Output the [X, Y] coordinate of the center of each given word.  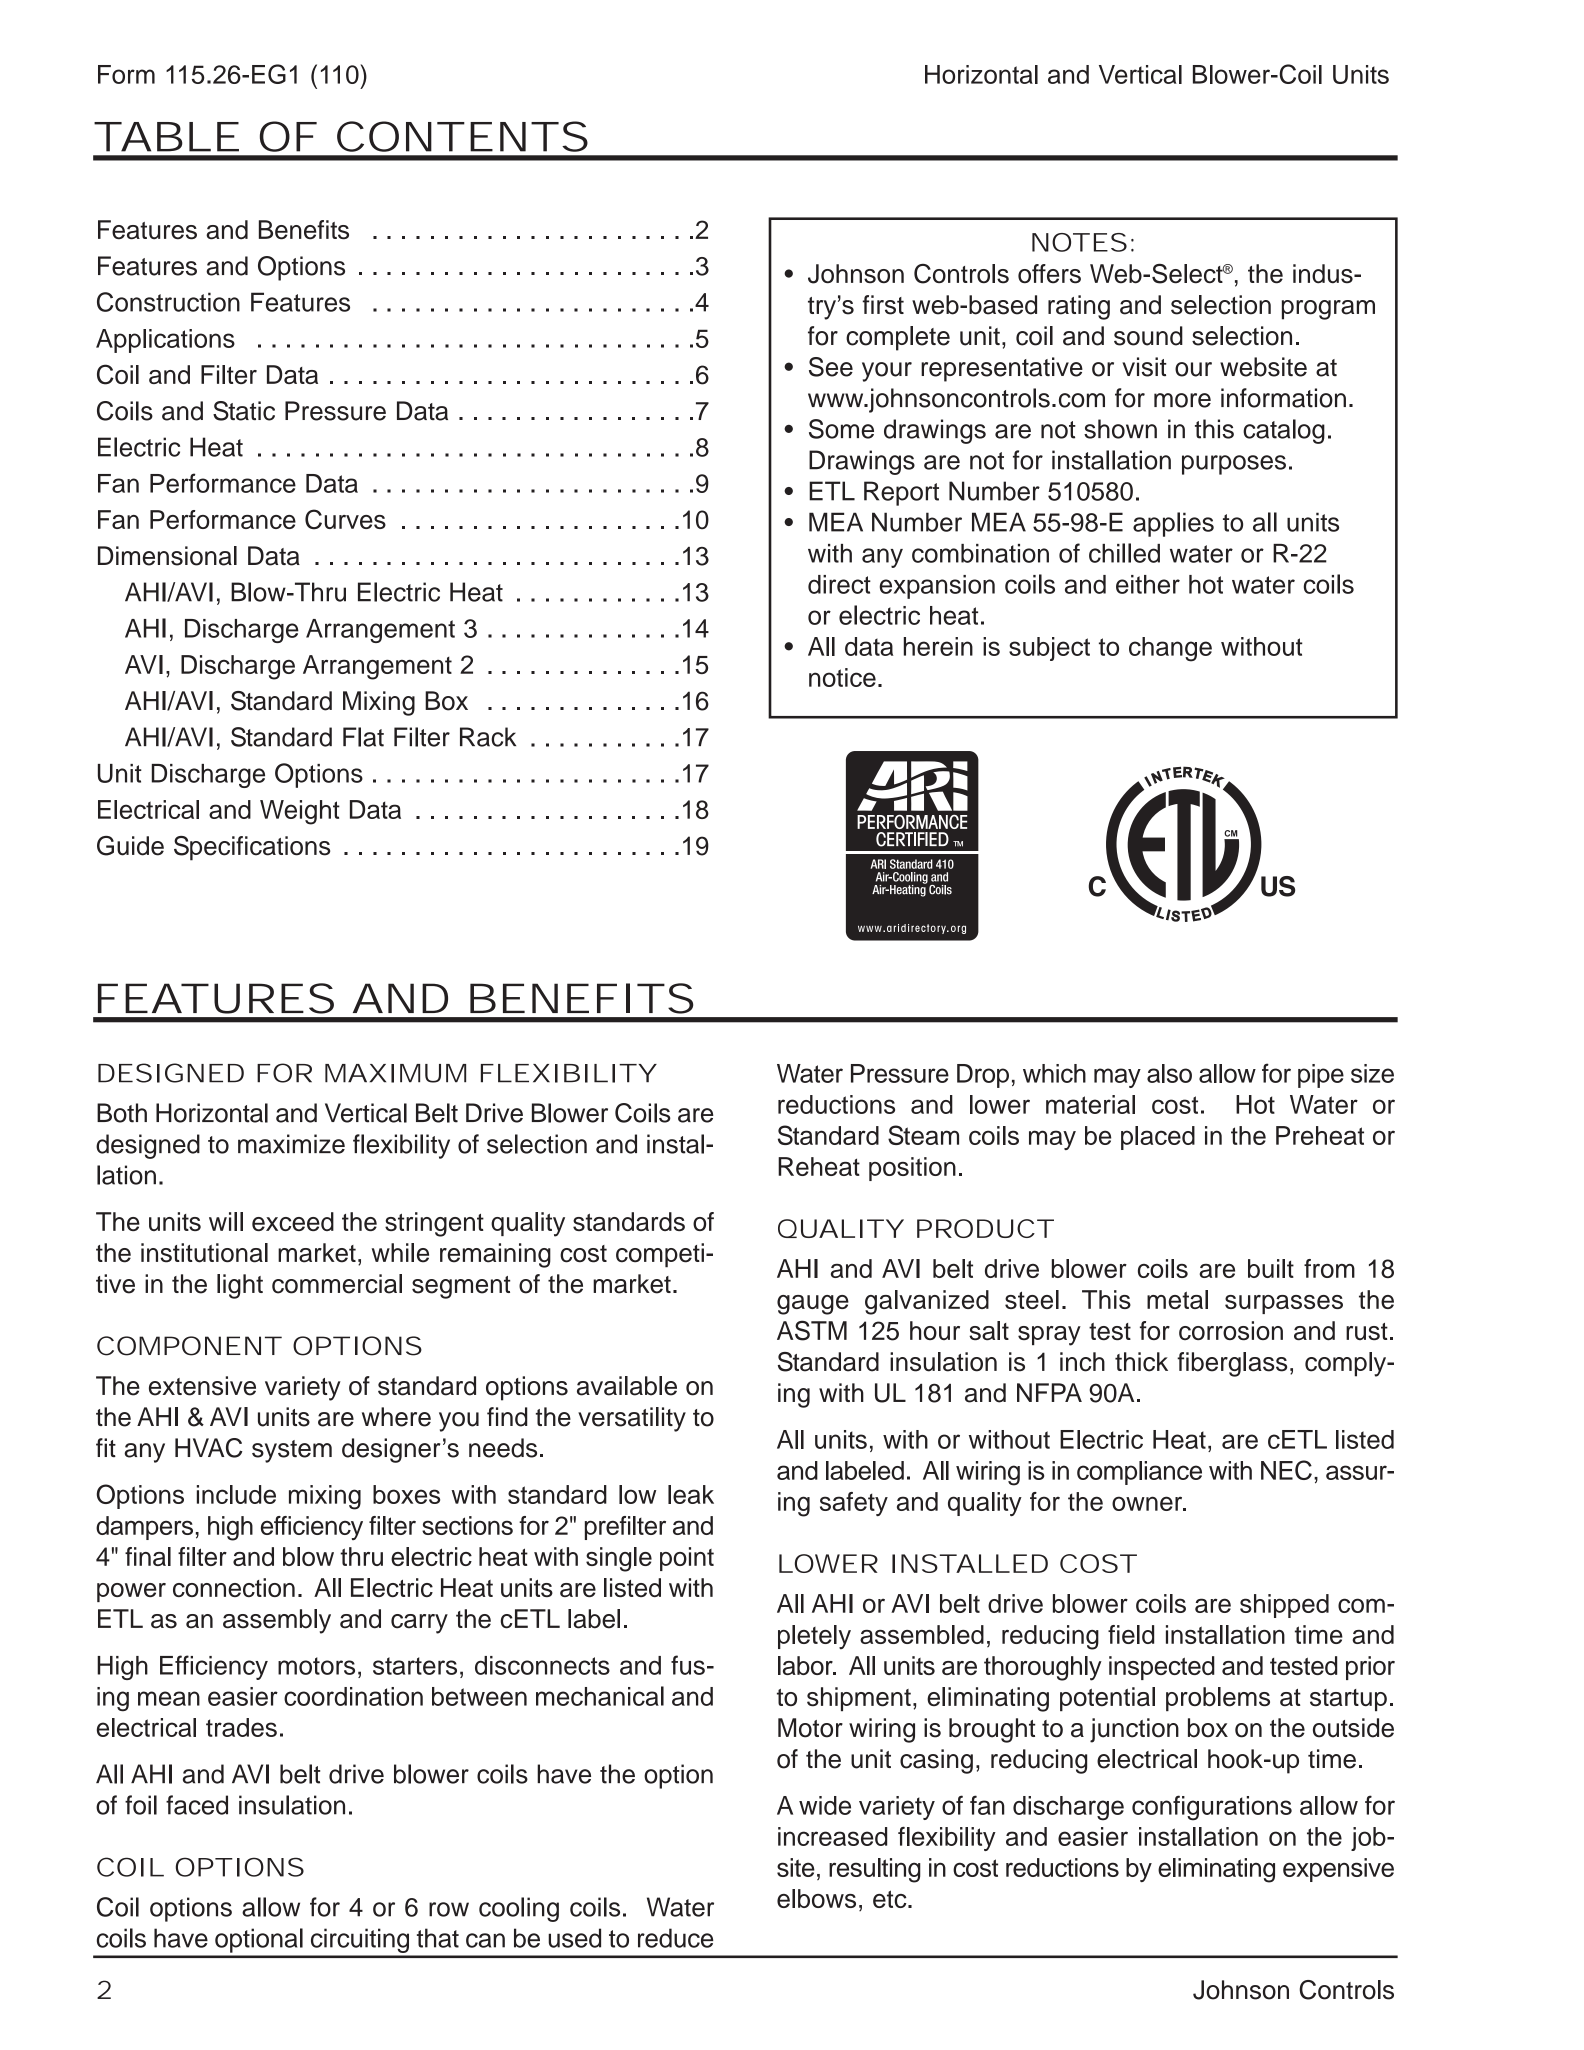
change [1170, 649]
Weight [300, 812]
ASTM [812, 1330]
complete [898, 338]
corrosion [1231, 1330]
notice [842, 677]
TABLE [166, 137]
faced [197, 1805]
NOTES [1079, 242]
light [240, 1286]
